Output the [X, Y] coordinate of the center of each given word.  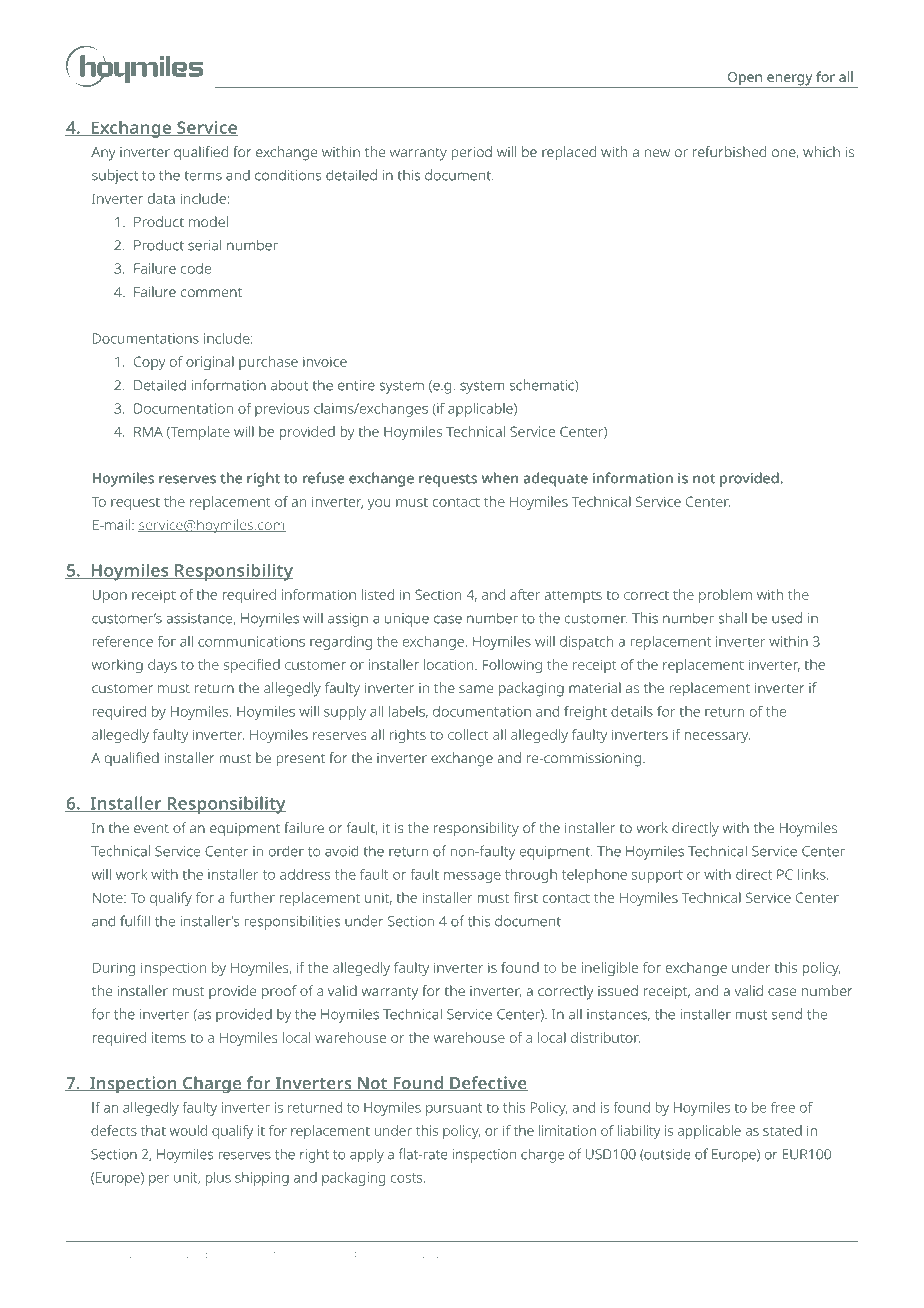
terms [203, 176]
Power [184, 1253]
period [471, 153]
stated [782, 1130]
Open [744, 80]
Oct [408, 1253]
